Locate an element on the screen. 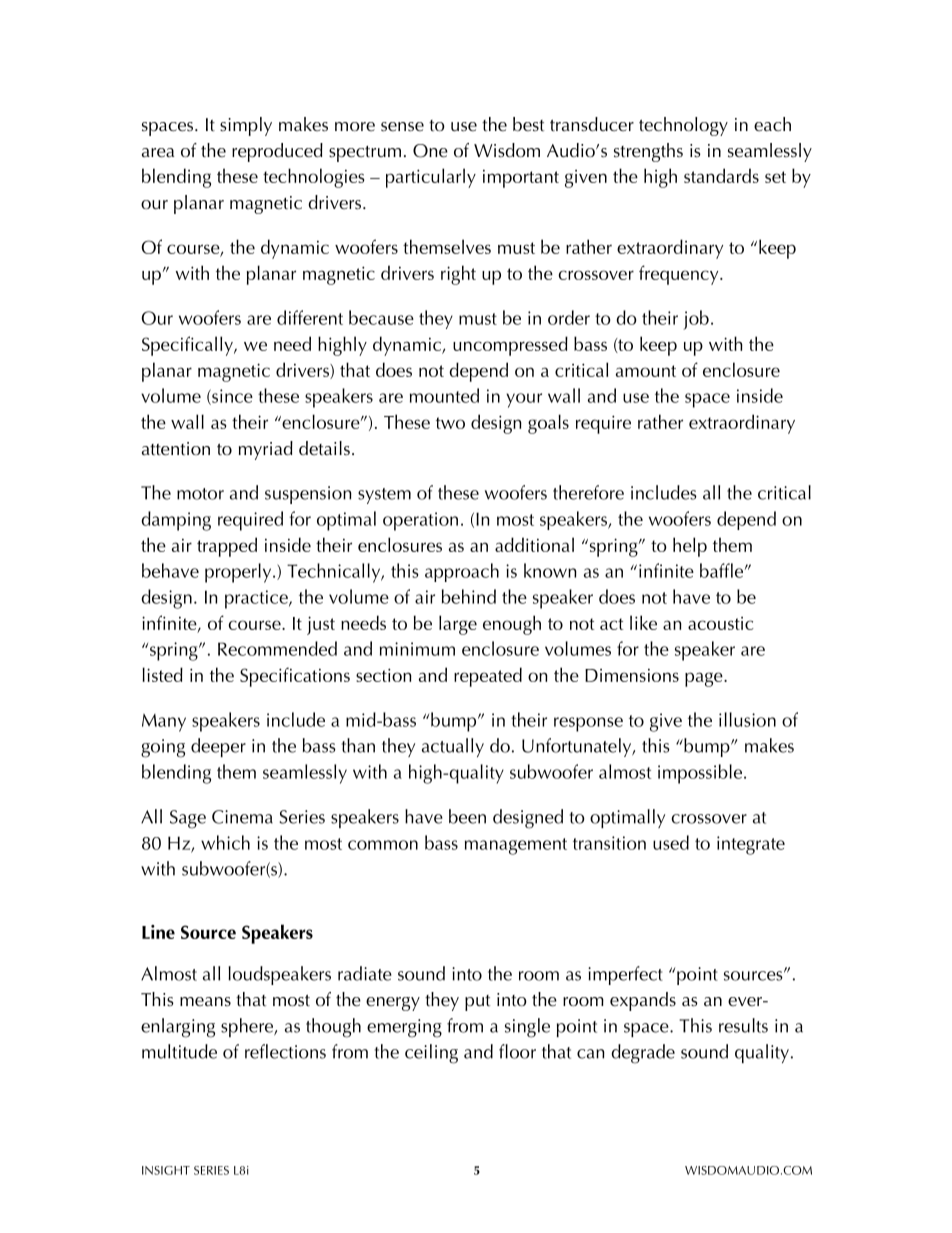 This screenshot has height=1233, width=952. simply is located at coordinates (246, 126).
